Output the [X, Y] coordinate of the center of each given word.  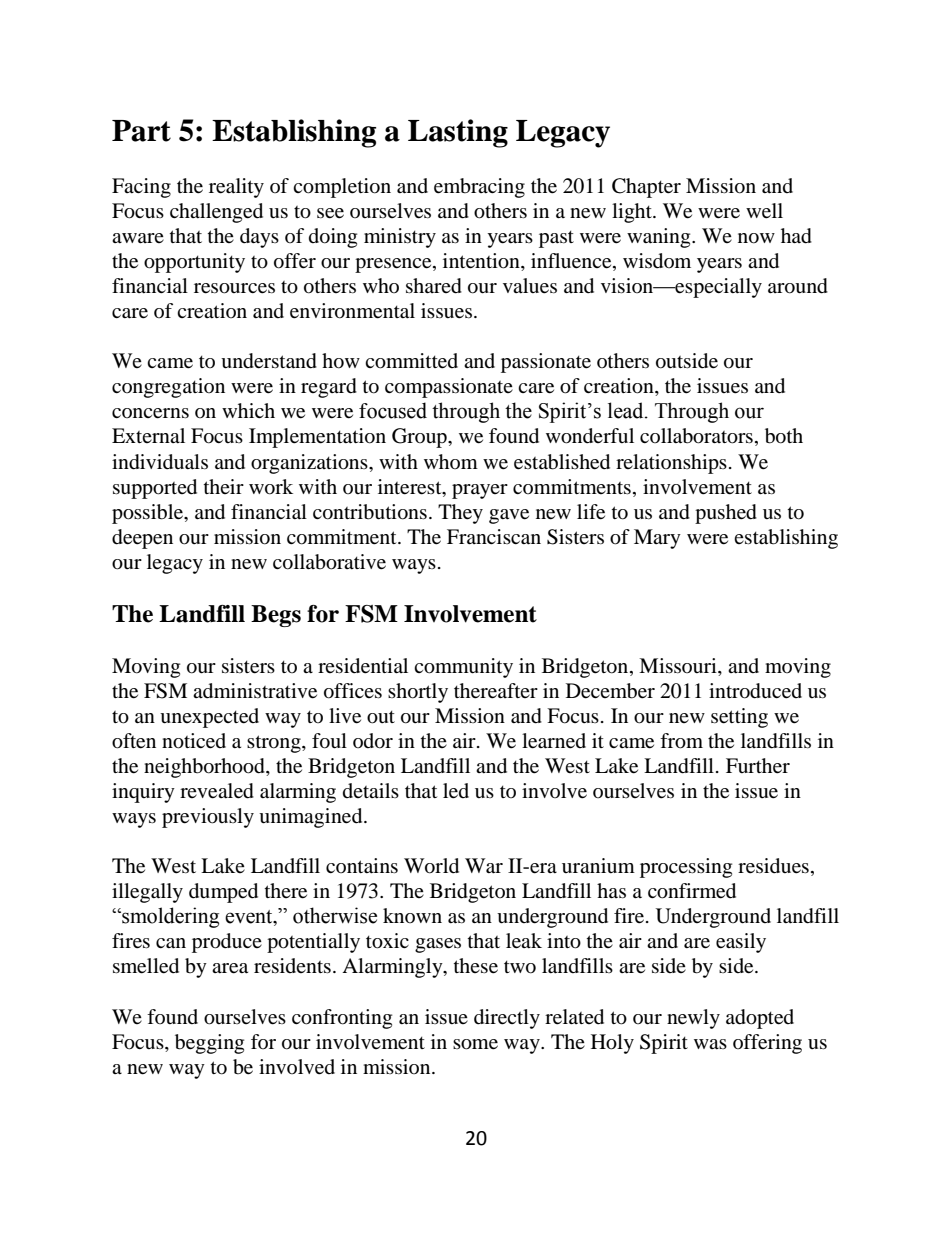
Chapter [646, 188]
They [460, 514]
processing [686, 868]
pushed [726, 514]
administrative [255, 691]
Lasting [458, 133]
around [798, 286]
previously [208, 818]
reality [236, 188]
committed [411, 361]
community [463, 668]
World [431, 866]
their [224, 486]
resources [234, 288]
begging [209, 1044]
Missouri [679, 665]
